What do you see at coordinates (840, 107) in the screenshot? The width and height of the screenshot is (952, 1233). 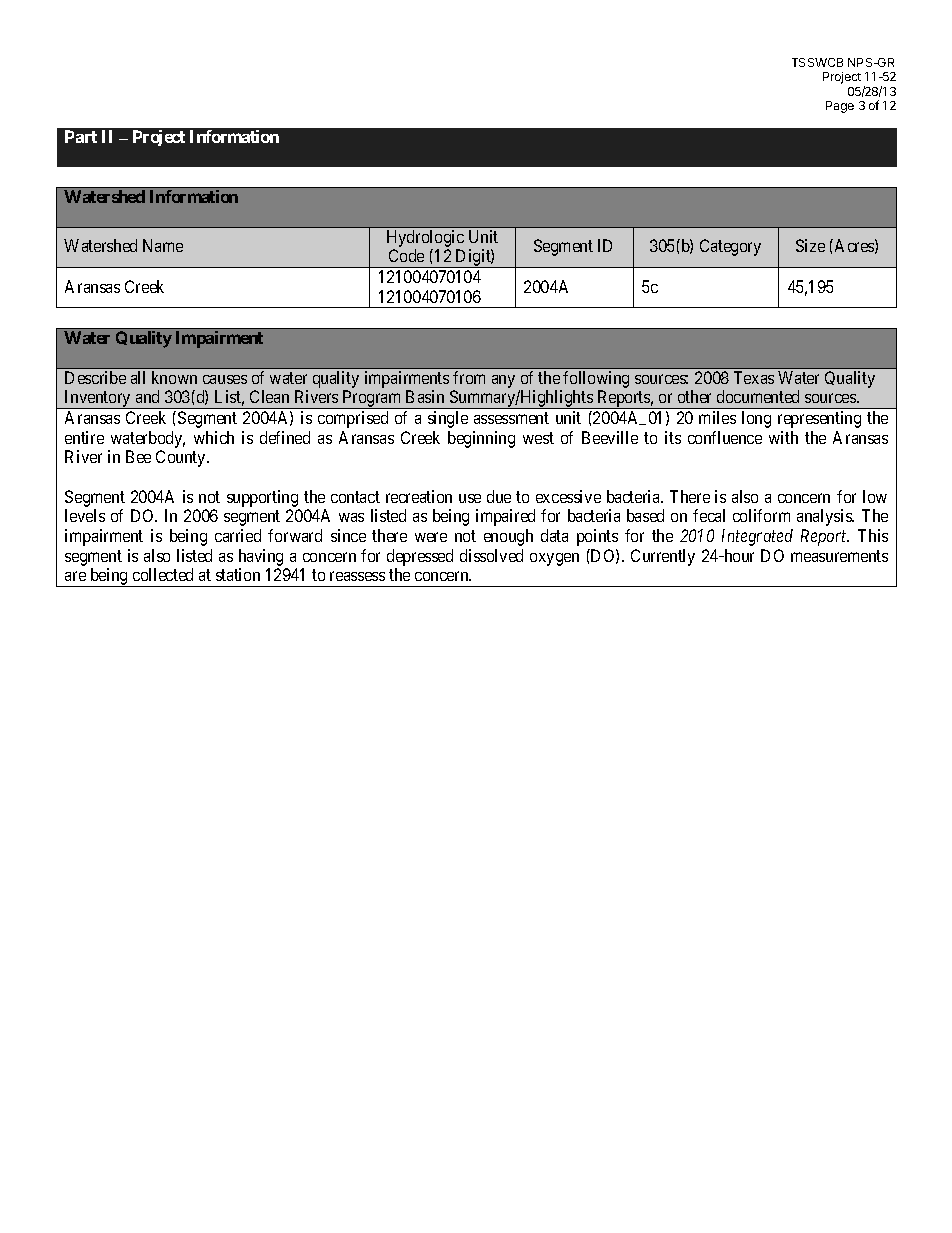 I see `Page` at bounding box center [840, 107].
